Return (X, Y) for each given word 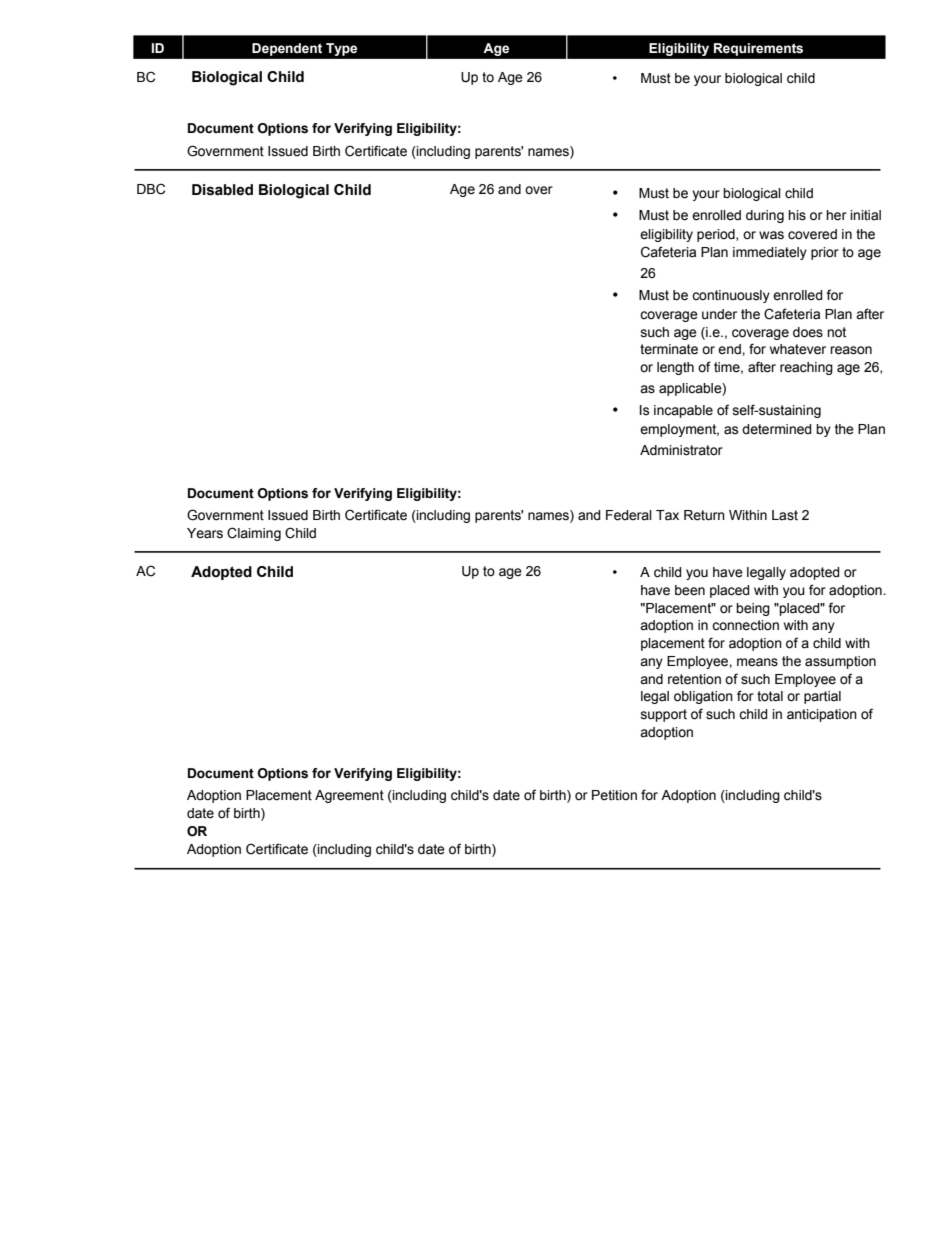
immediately (770, 253)
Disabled (222, 190)
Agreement (349, 796)
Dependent (287, 49)
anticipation (822, 715)
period (717, 235)
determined (777, 429)
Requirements (758, 49)
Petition (614, 795)
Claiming (254, 534)
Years (205, 533)
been (690, 590)
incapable (683, 411)
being (753, 609)
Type (341, 49)
